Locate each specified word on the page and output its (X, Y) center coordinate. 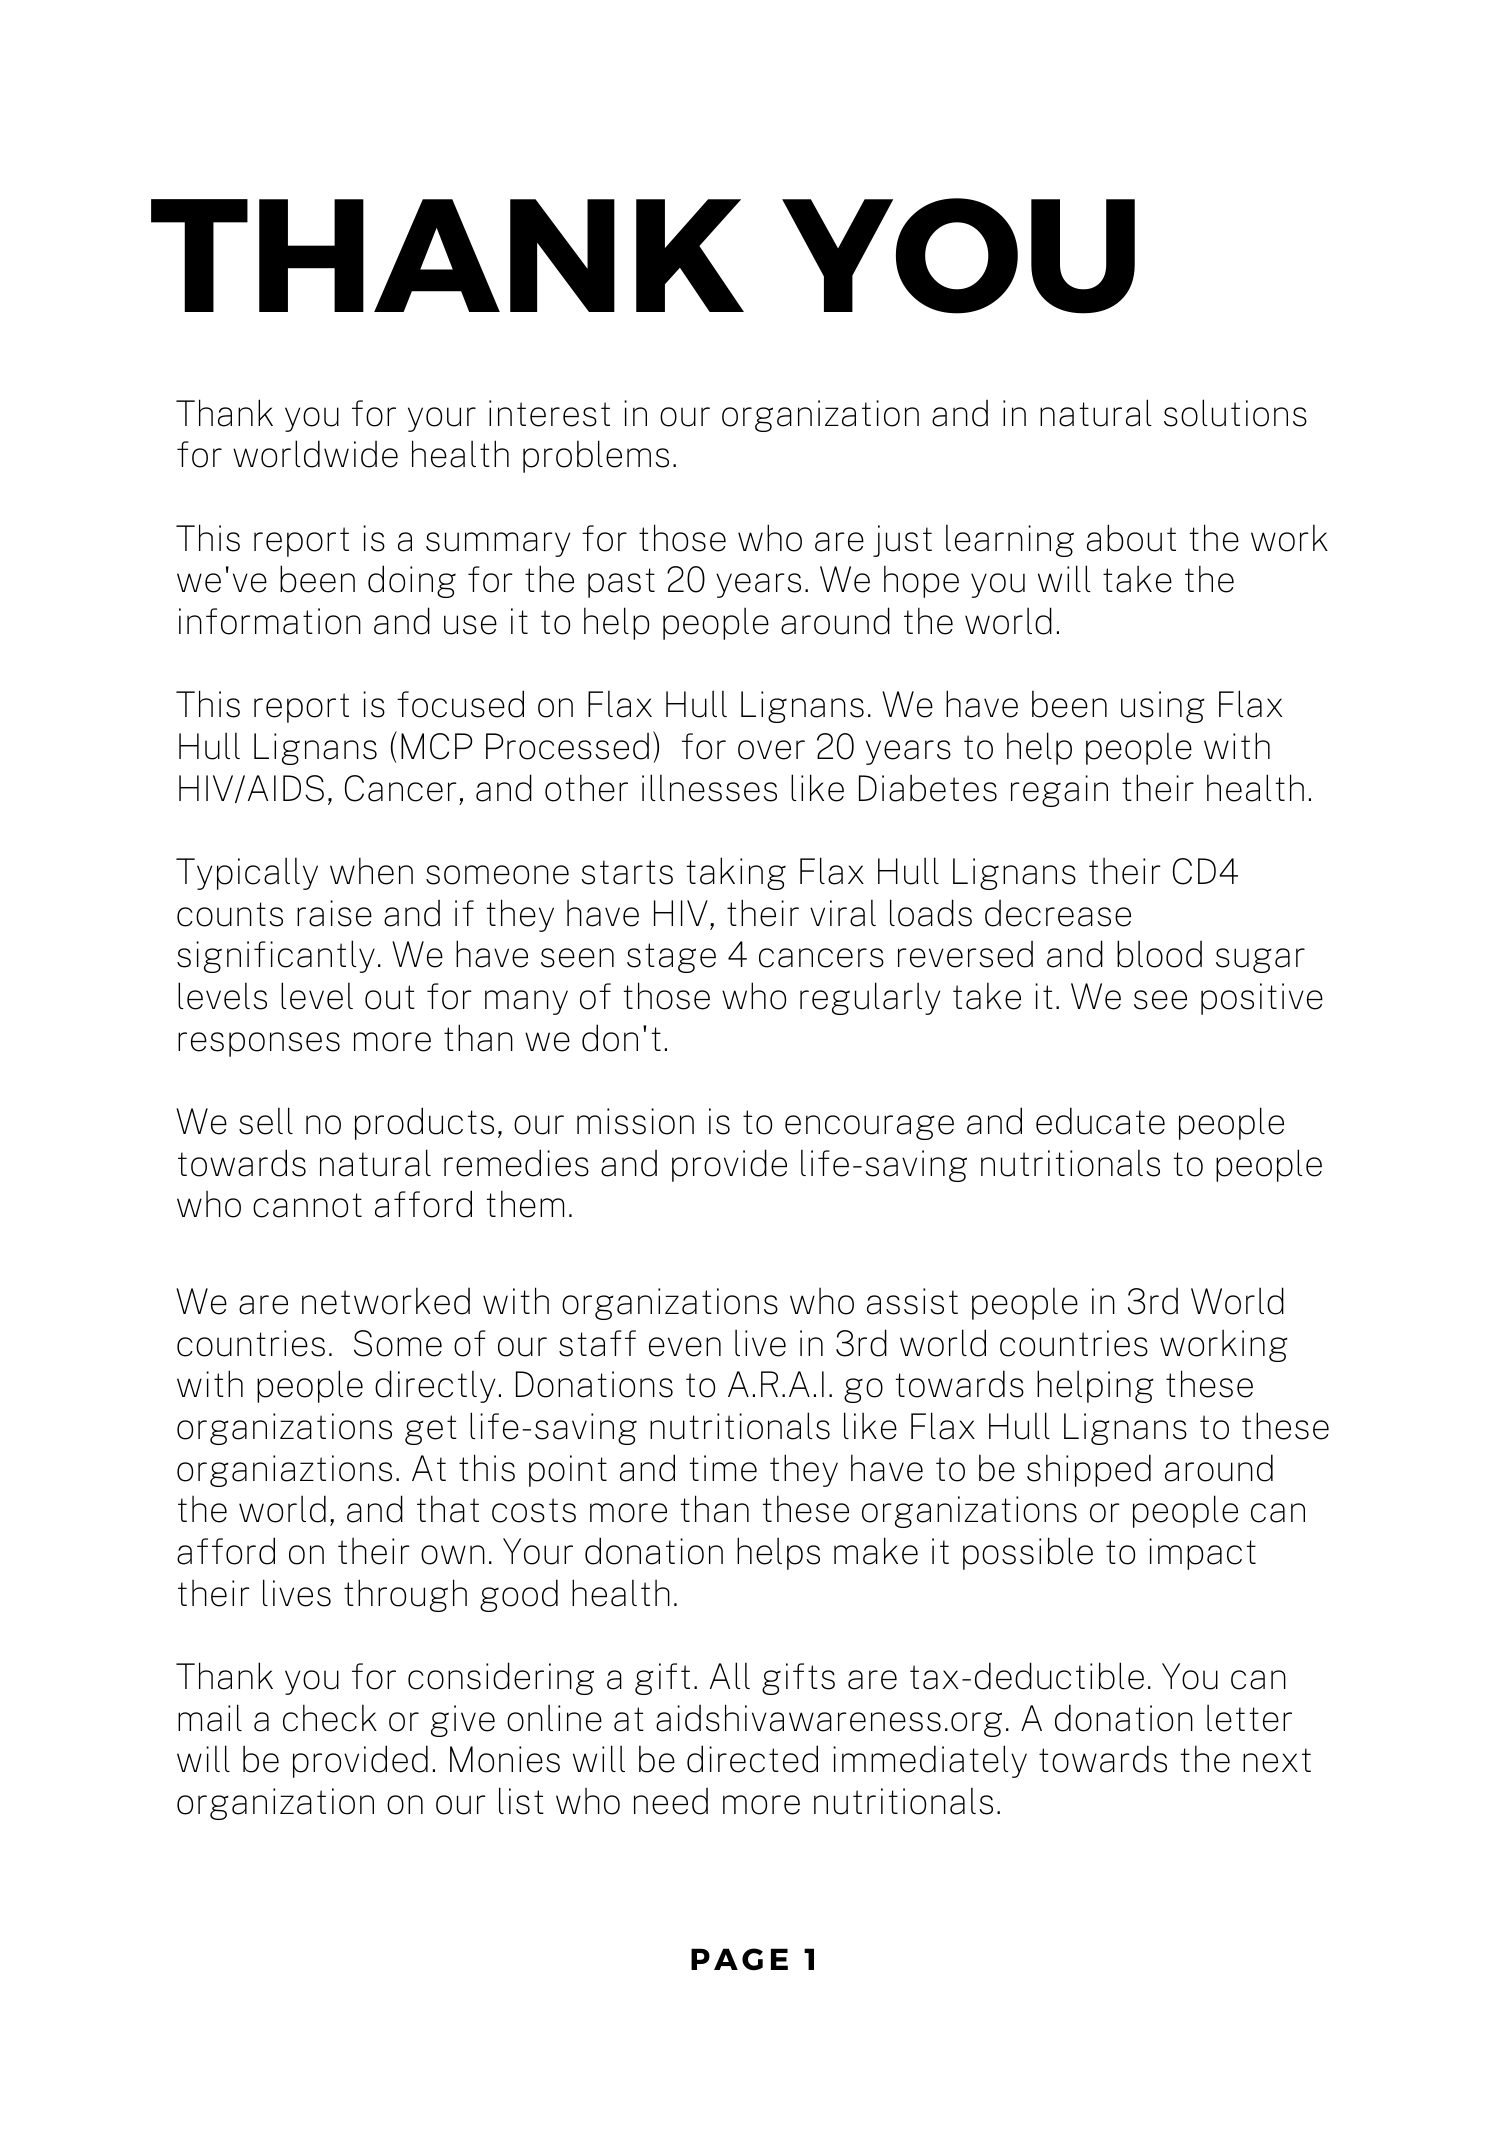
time (723, 1468)
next (1277, 1760)
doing (412, 581)
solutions (1235, 413)
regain (1059, 791)
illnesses (709, 788)
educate (1100, 1121)
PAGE (739, 1959)
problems (596, 456)
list (521, 1801)
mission (635, 1121)
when (371, 871)
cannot (307, 1205)
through (405, 1595)
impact (1202, 1554)
